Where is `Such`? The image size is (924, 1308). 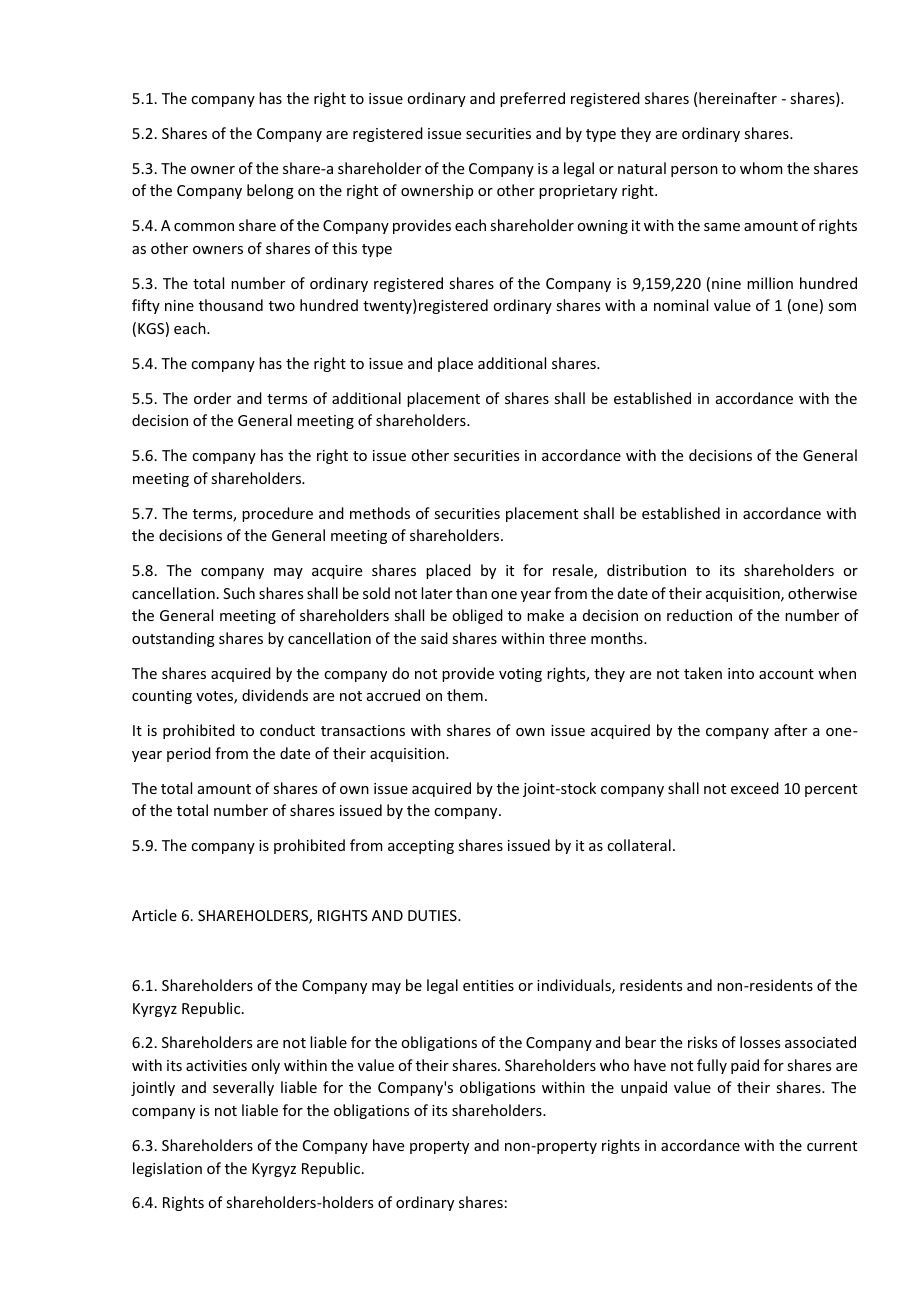
Such is located at coordinates (239, 593).
